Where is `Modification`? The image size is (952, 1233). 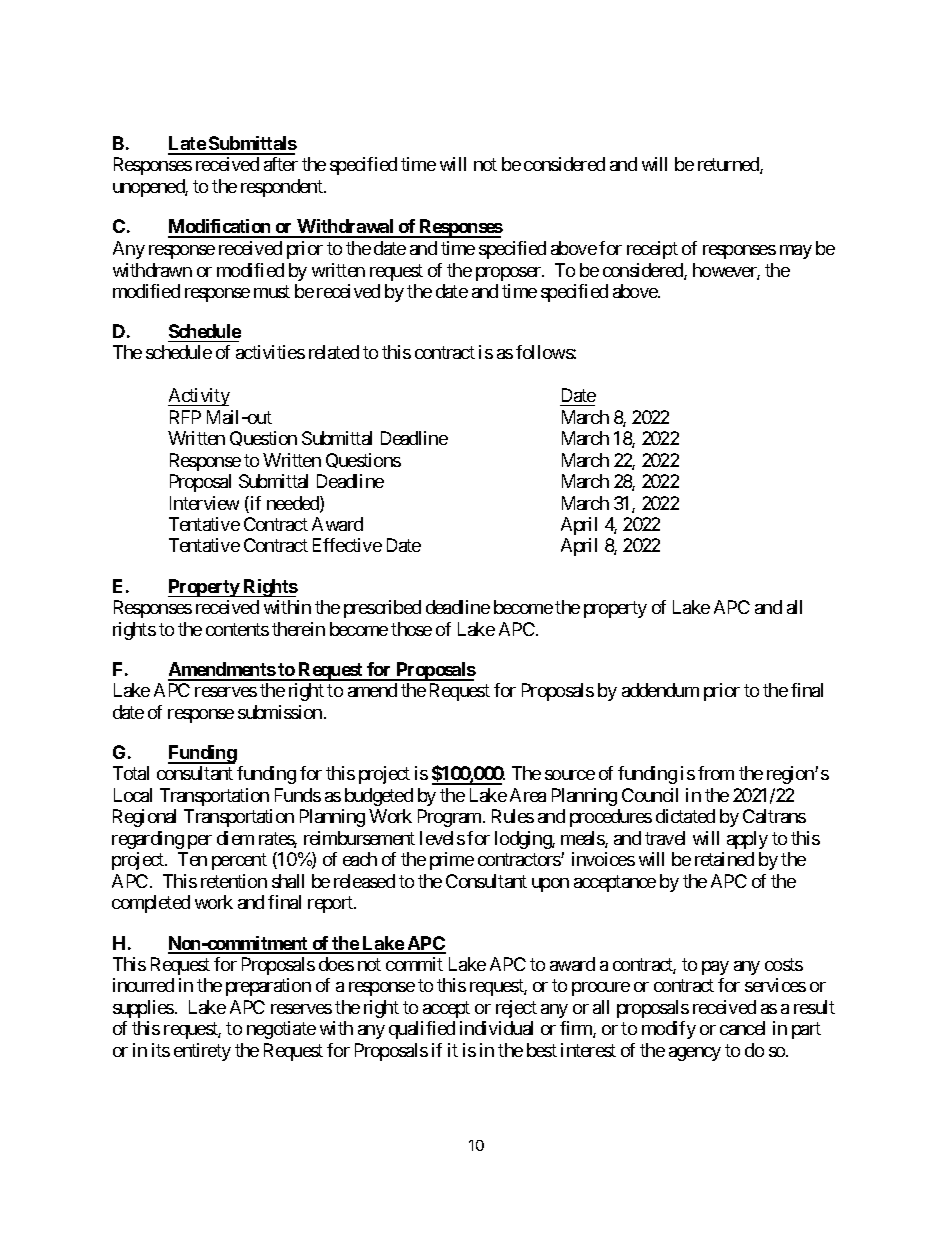
Modification is located at coordinates (220, 228).
